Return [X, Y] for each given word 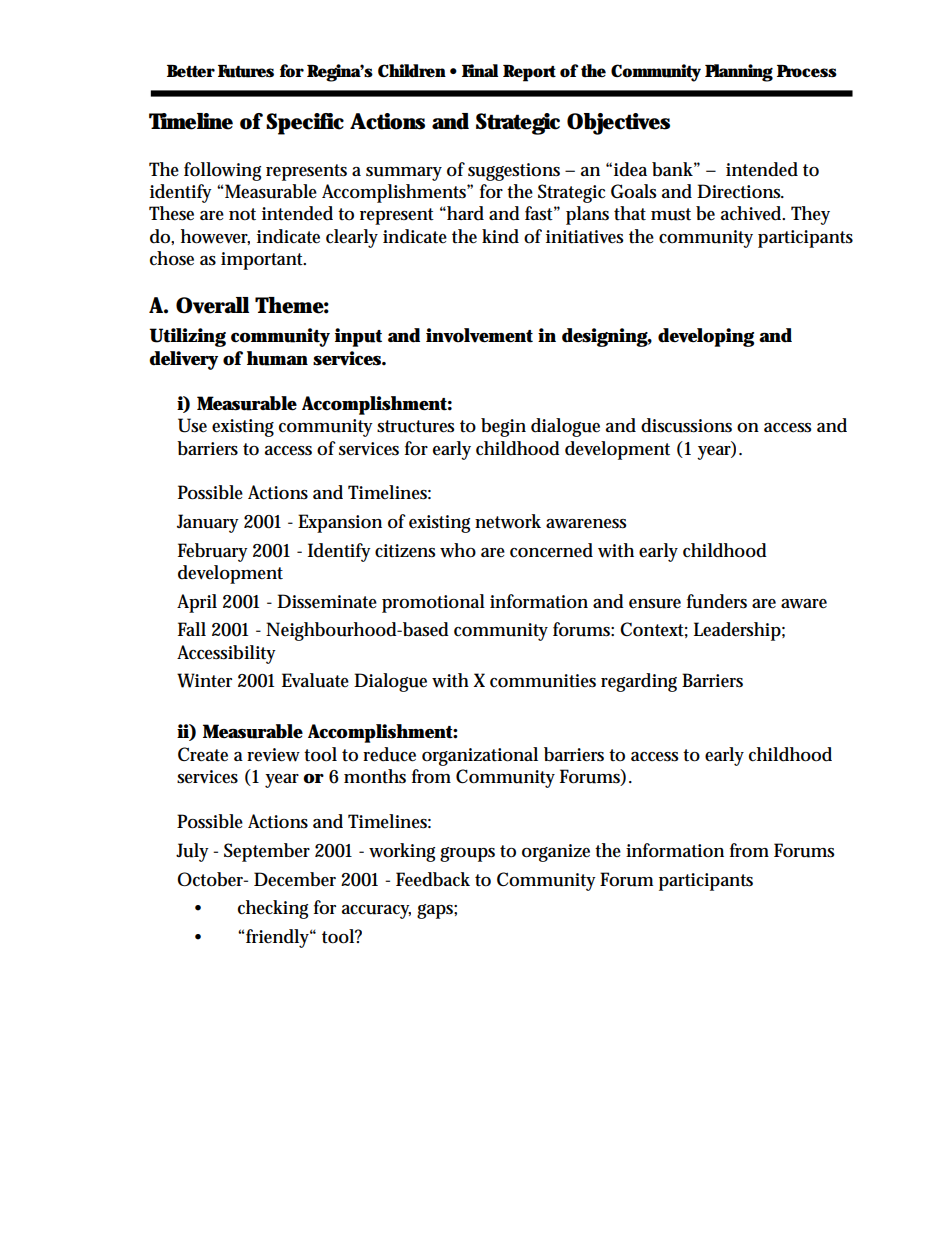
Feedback [433, 879]
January [208, 523]
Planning [739, 73]
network [508, 521]
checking [273, 909]
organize [556, 853]
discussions [686, 425]
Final [480, 70]
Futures [246, 71]
